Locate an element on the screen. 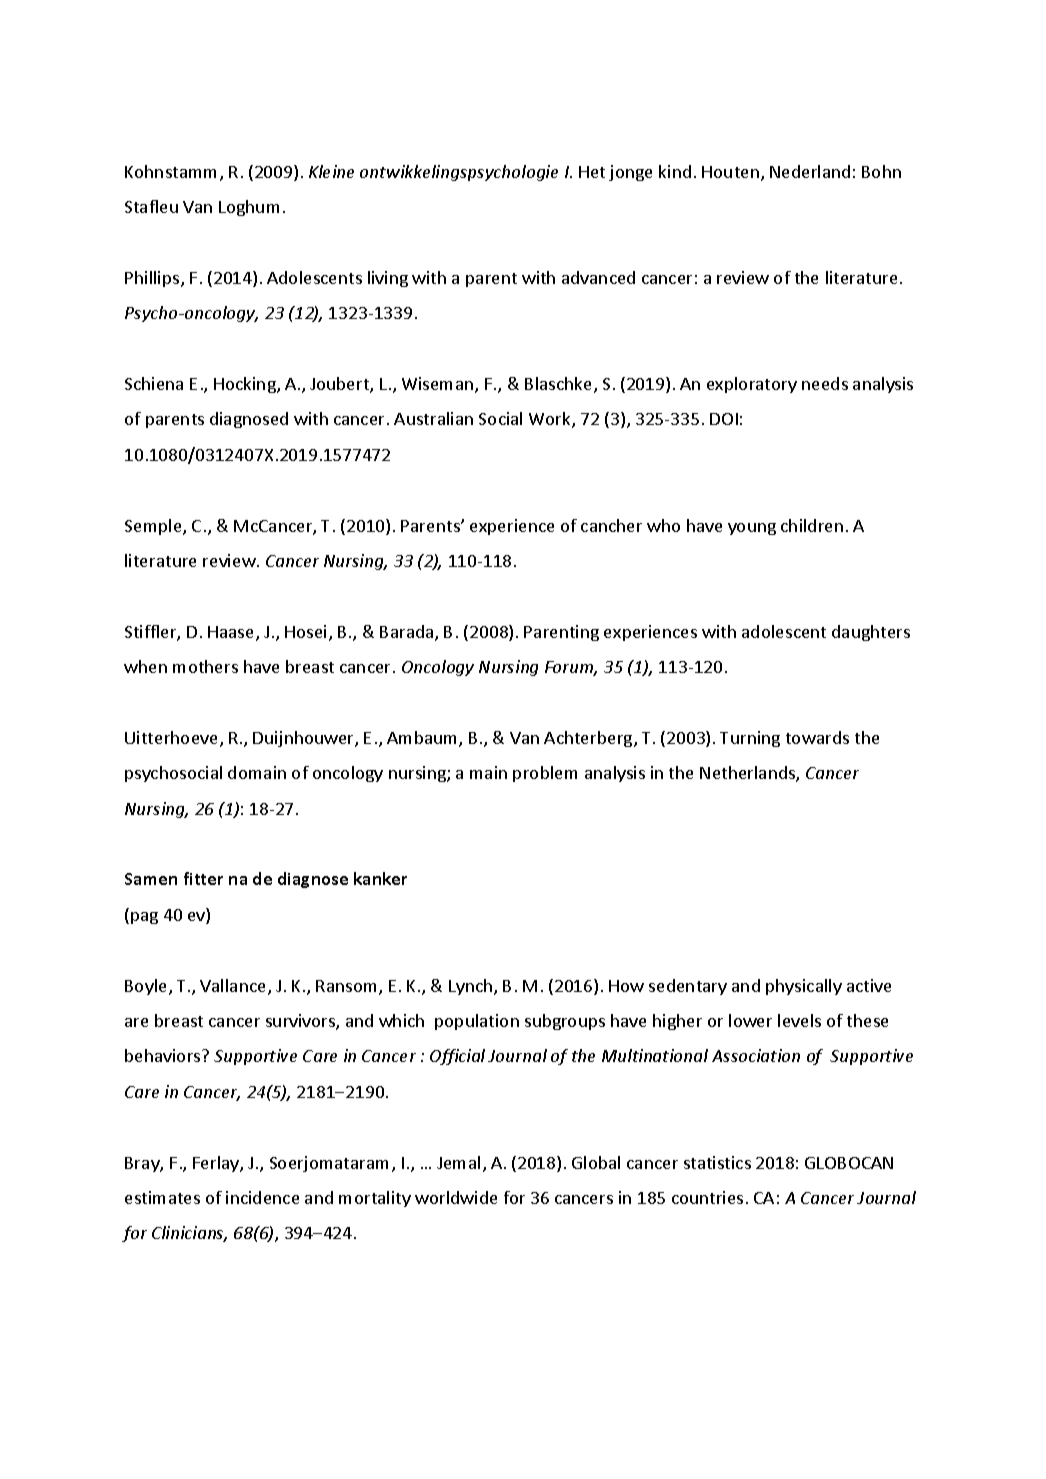  Kleine is located at coordinates (331, 171).
